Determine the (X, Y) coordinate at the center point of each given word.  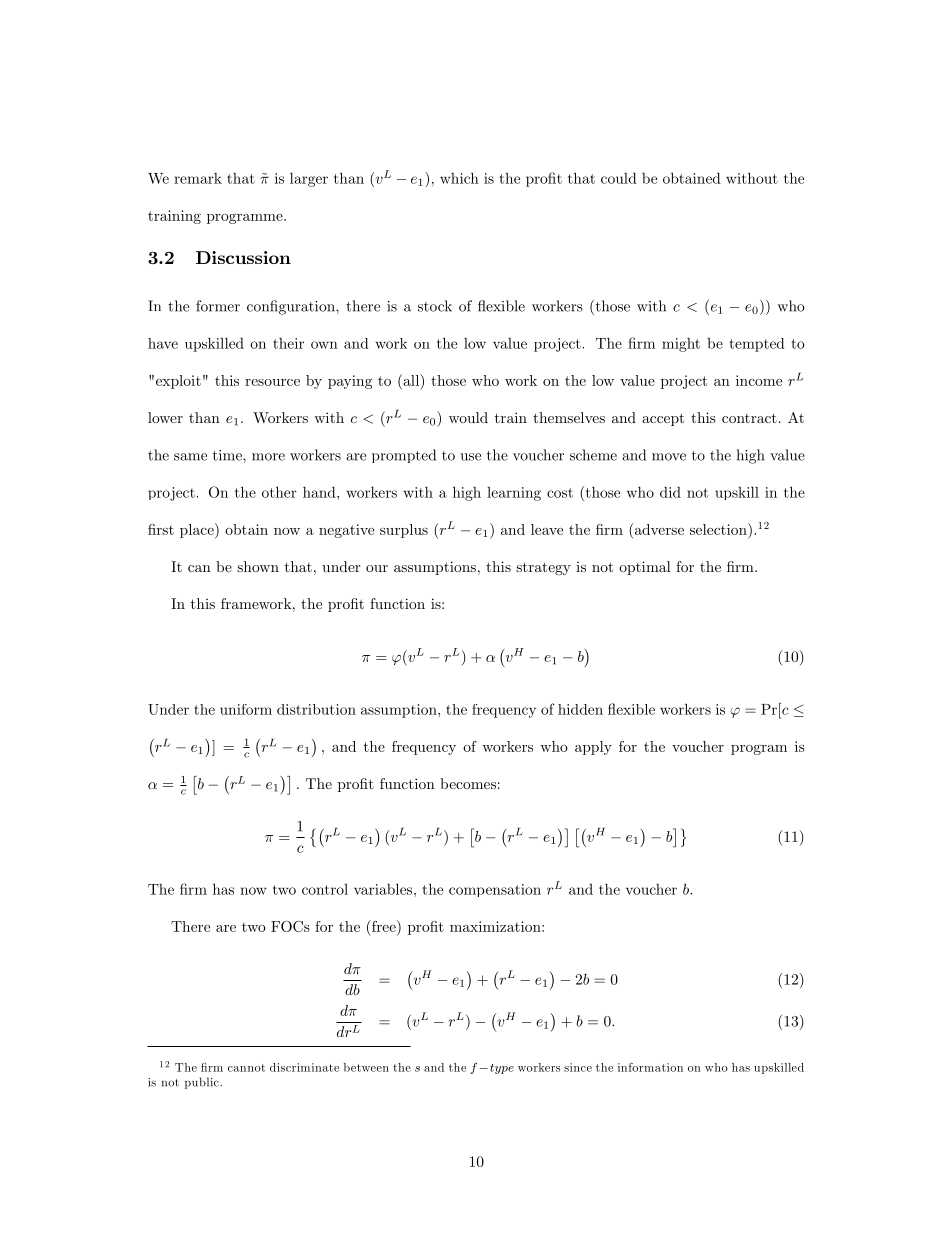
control (325, 889)
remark (198, 178)
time (228, 455)
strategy (543, 569)
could (619, 178)
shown (258, 566)
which (459, 178)
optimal (645, 568)
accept (663, 419)
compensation (495, 890)
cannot (246, 1068)
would (468, 417)
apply (593, 748)
